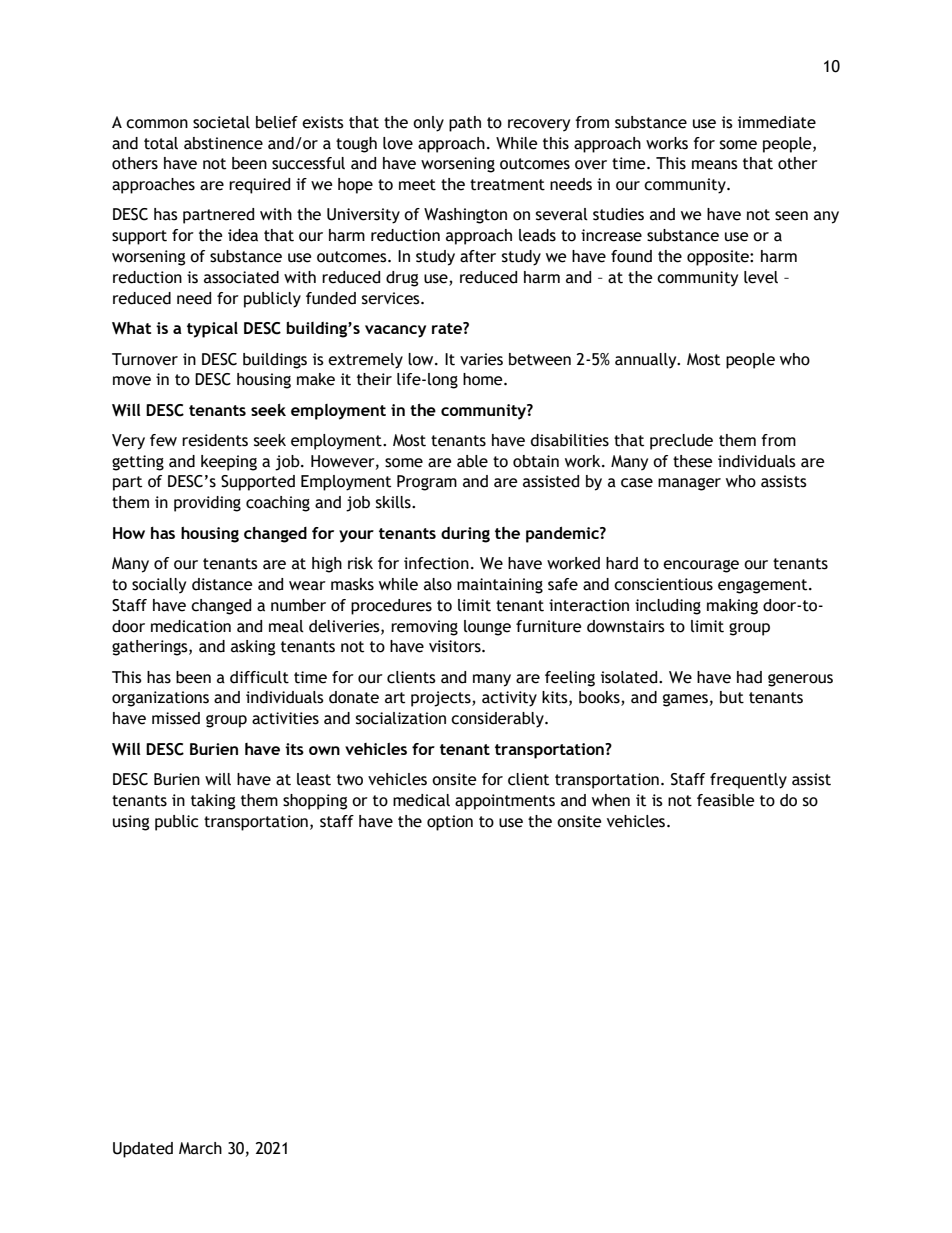 This image has height=1233, width=952. I want to click on March, so click(200, 1148).
